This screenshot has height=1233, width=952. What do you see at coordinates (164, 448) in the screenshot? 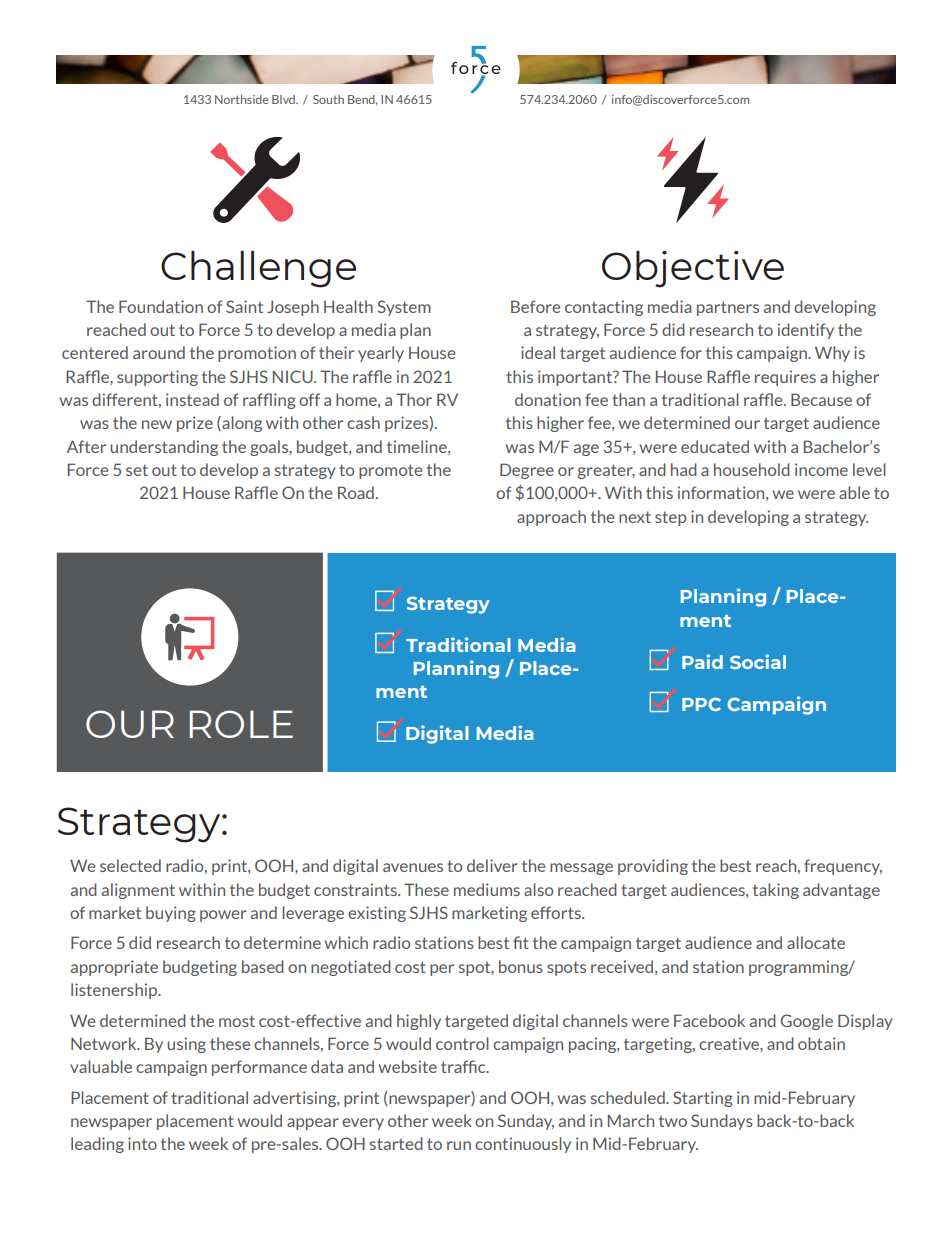
I see `understanding` at bounding box center [164, 448].
